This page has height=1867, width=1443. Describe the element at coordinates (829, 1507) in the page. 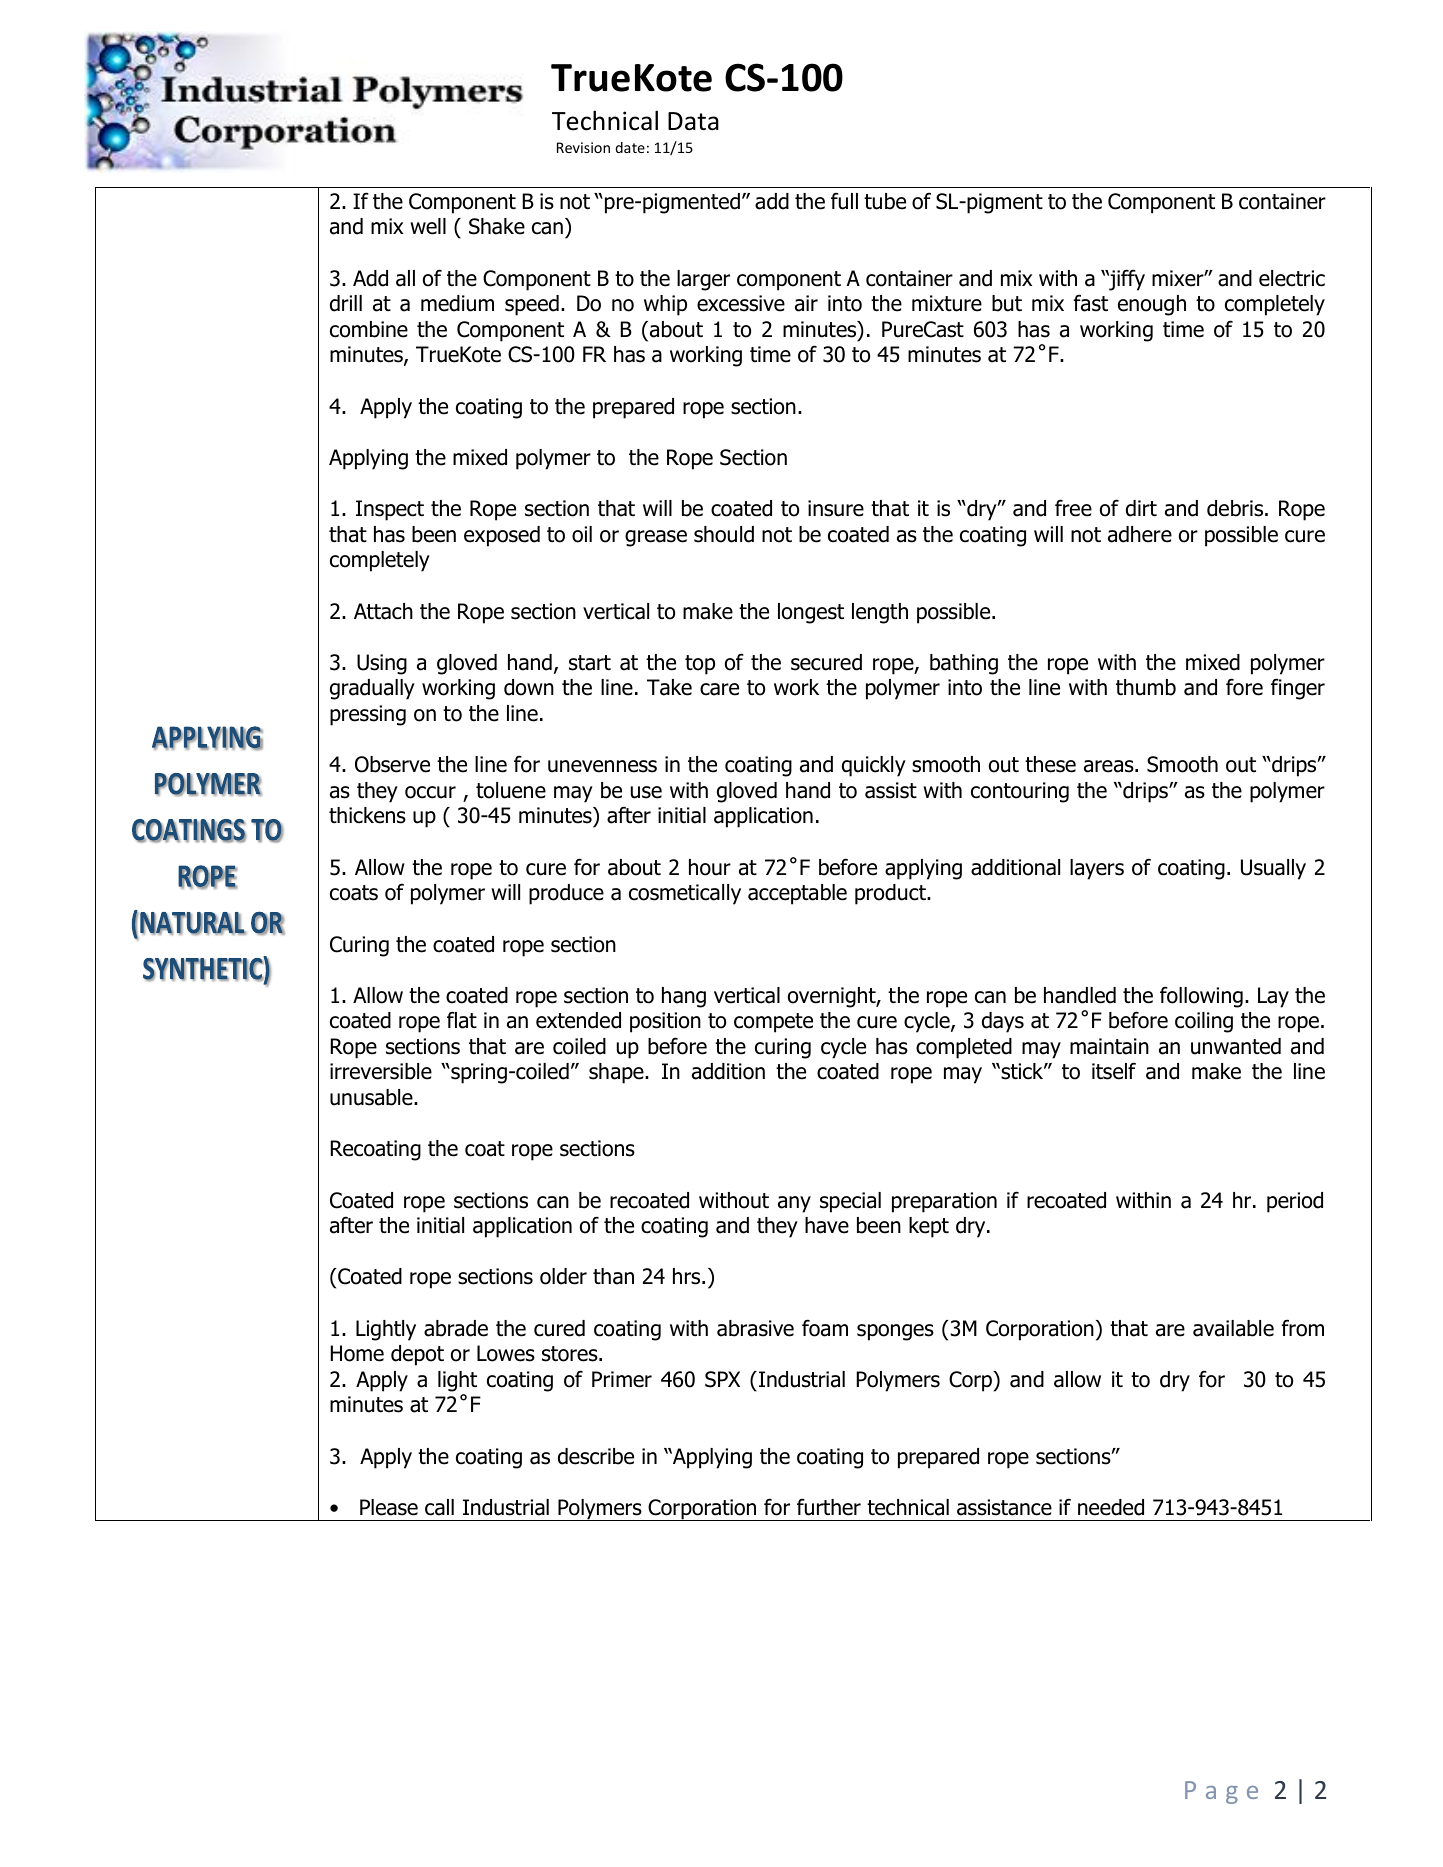

I see `further` at that location.
